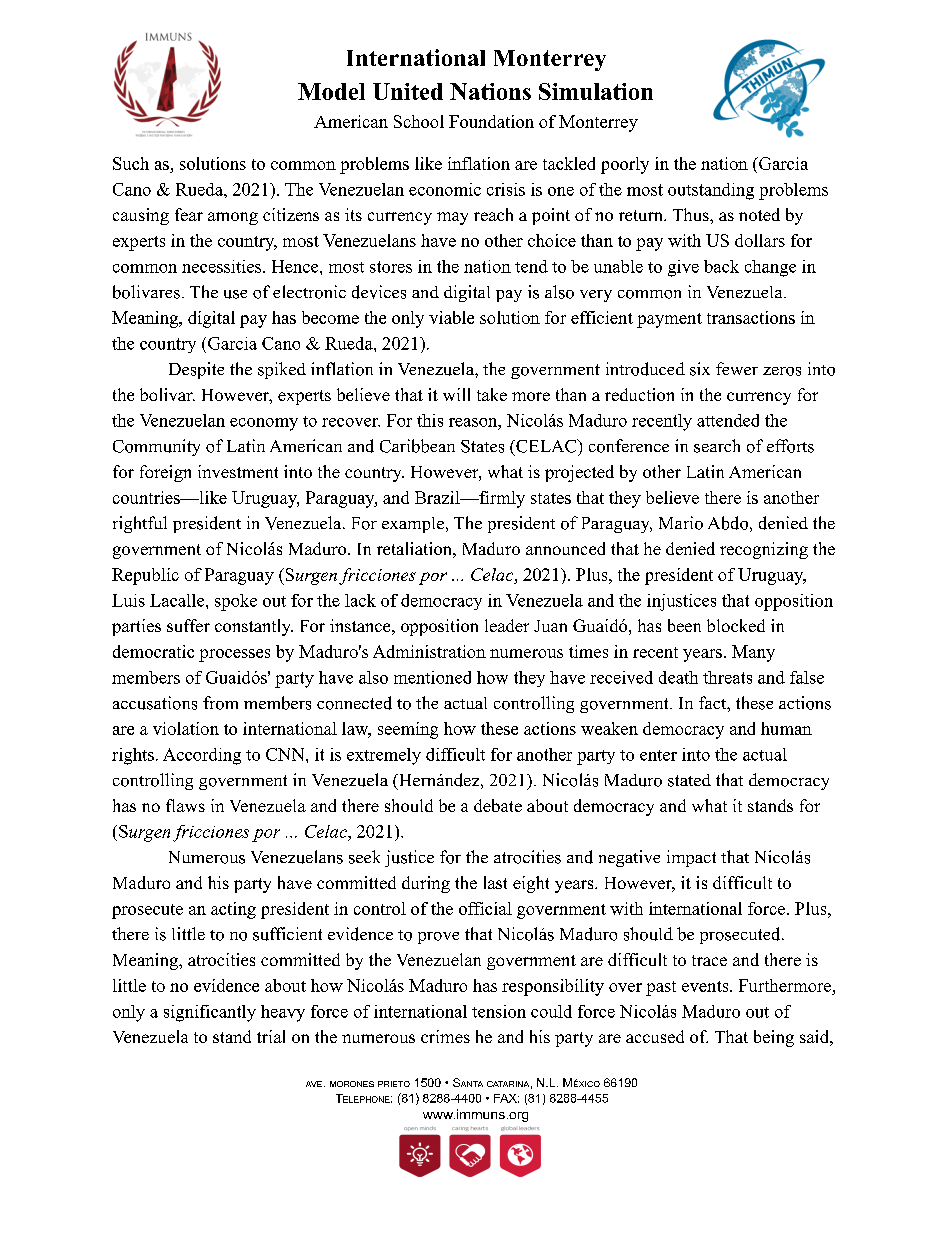 This screenshot has height=1233, width=952. What do you see at coordinates (264, 424) in the screenshot?
I see `economy` at bounding box center [264, 424].
